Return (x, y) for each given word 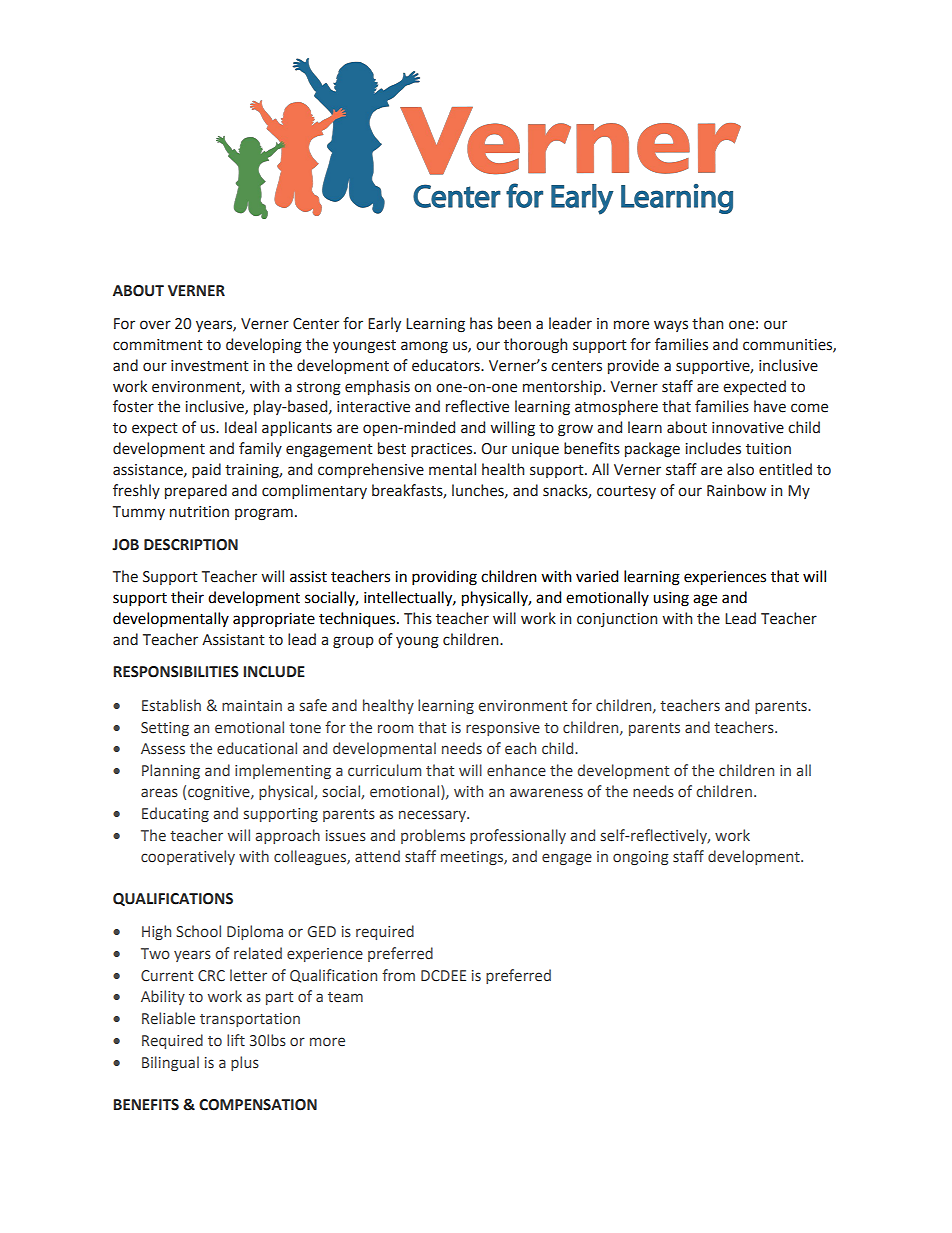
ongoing (641, 858)
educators (447, 365)
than (707, 323)
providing (444, 578)
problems (433, 836)
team (345, 997)
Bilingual (170, 1063)
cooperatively (188, 857)
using (671, 599)
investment (210, 366)
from (398, 975)
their (187, 597)
